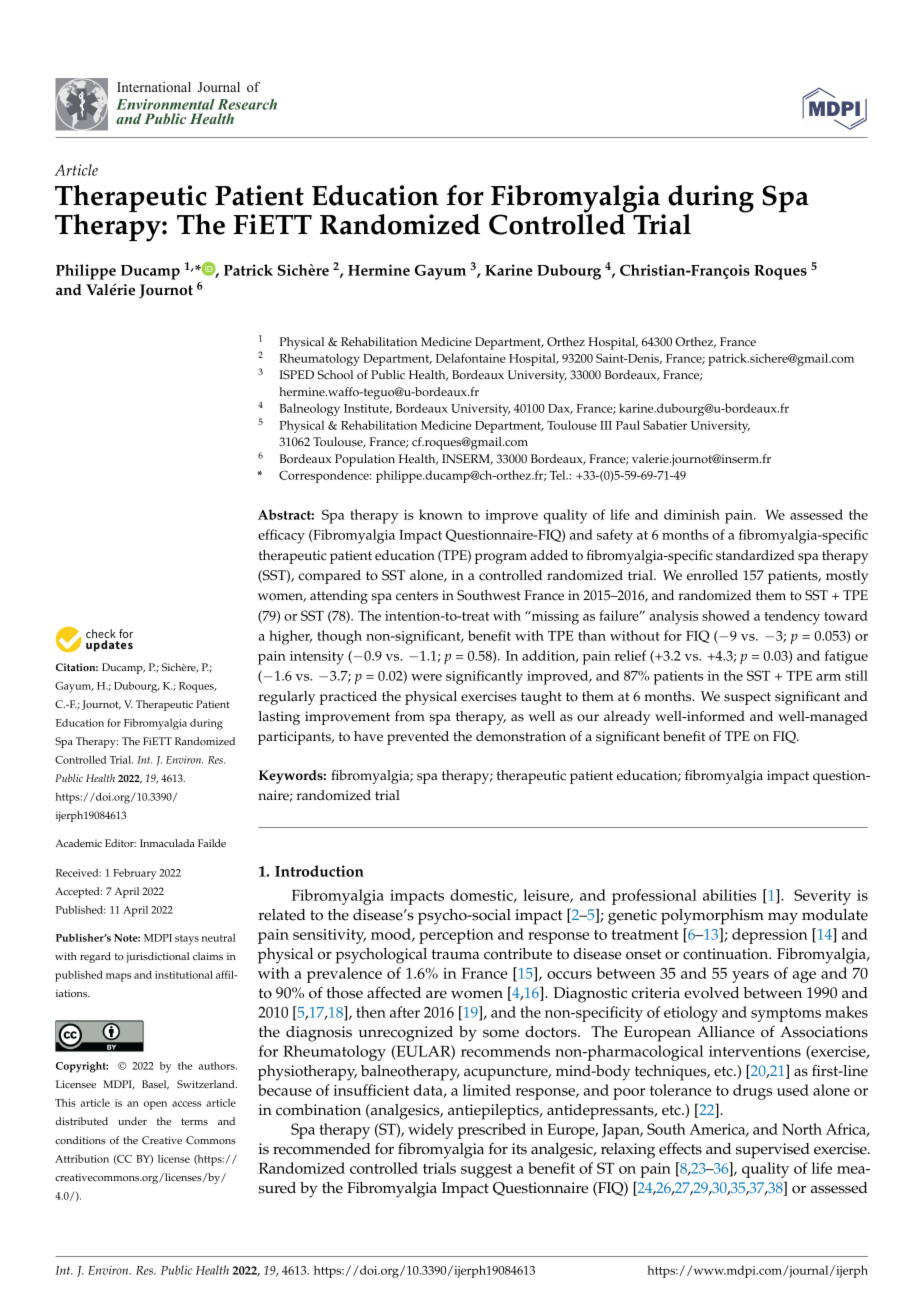  Describe the element at coordinates (247, 104) in the page. I see `Research` at that location.
